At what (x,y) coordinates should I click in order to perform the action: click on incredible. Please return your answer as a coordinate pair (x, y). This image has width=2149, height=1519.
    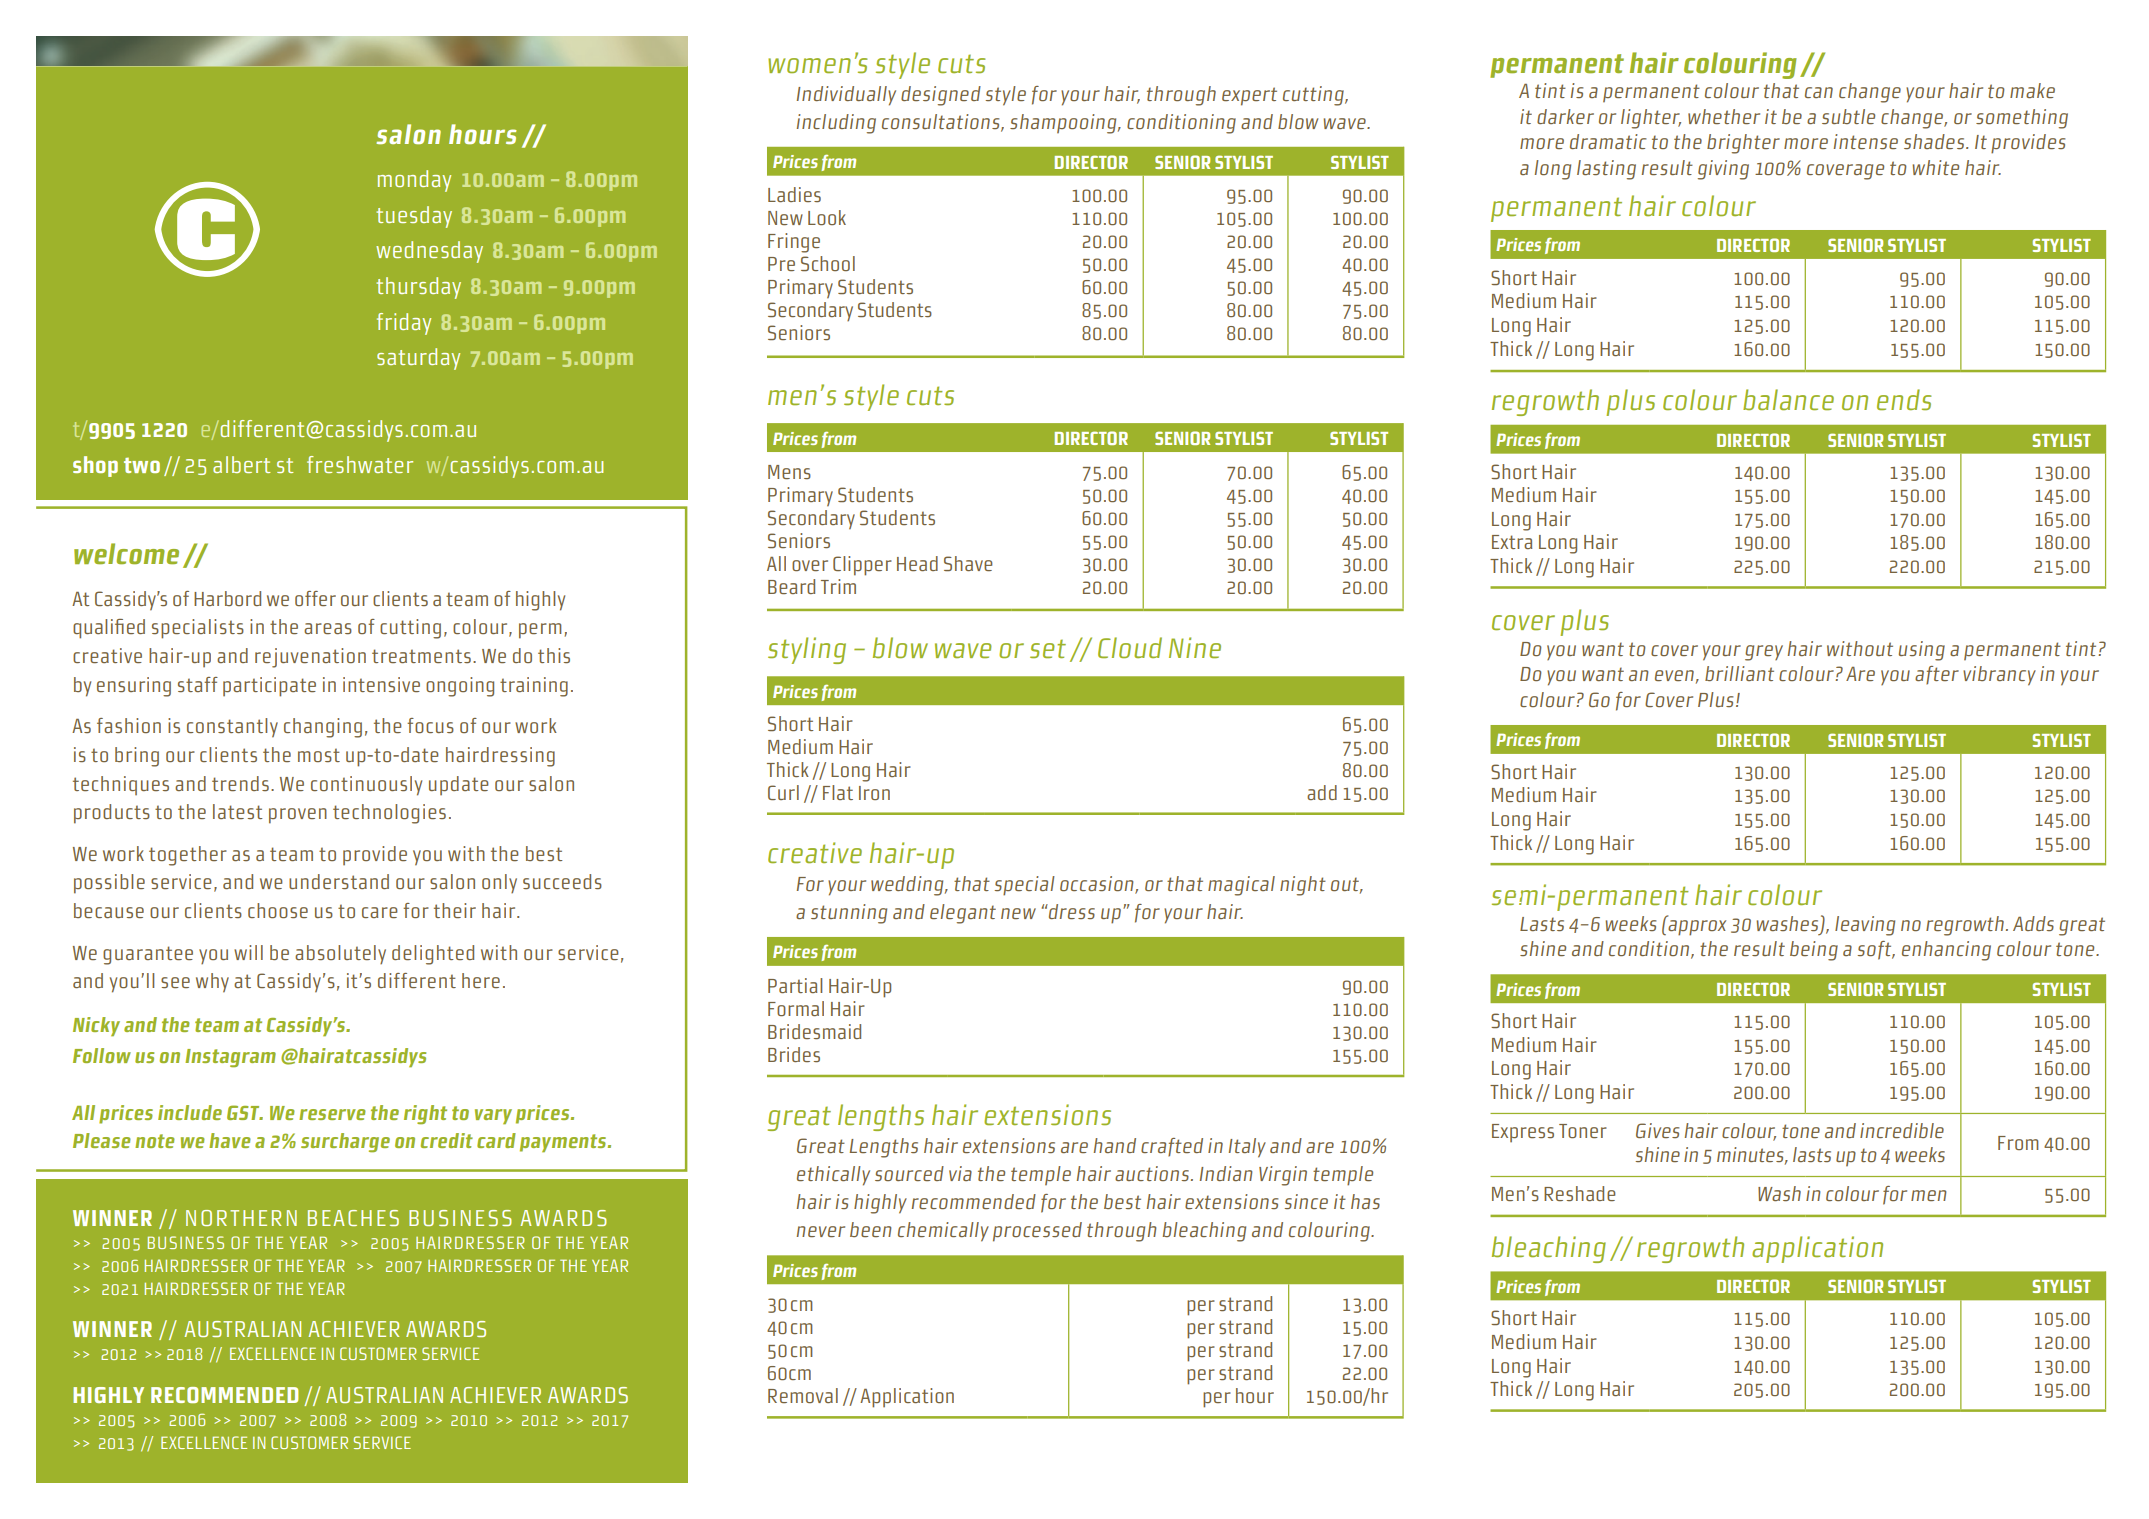
    Looking at the image, I should click on (1902, 1130).
